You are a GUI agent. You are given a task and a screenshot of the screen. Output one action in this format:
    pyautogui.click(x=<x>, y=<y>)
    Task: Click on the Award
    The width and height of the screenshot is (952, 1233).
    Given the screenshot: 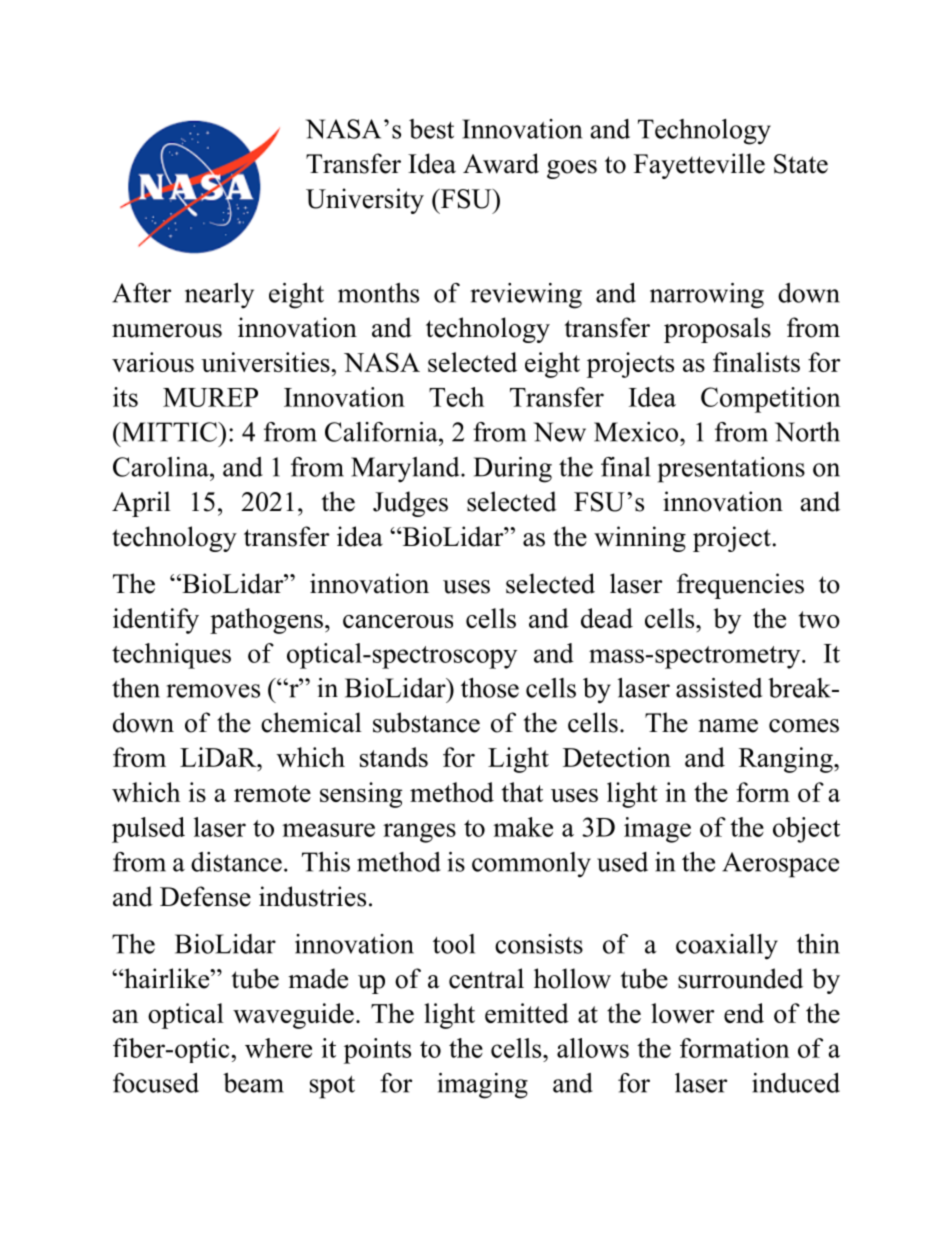 What is the action you would take?
    pyautogui.click(x=501, y=163)
